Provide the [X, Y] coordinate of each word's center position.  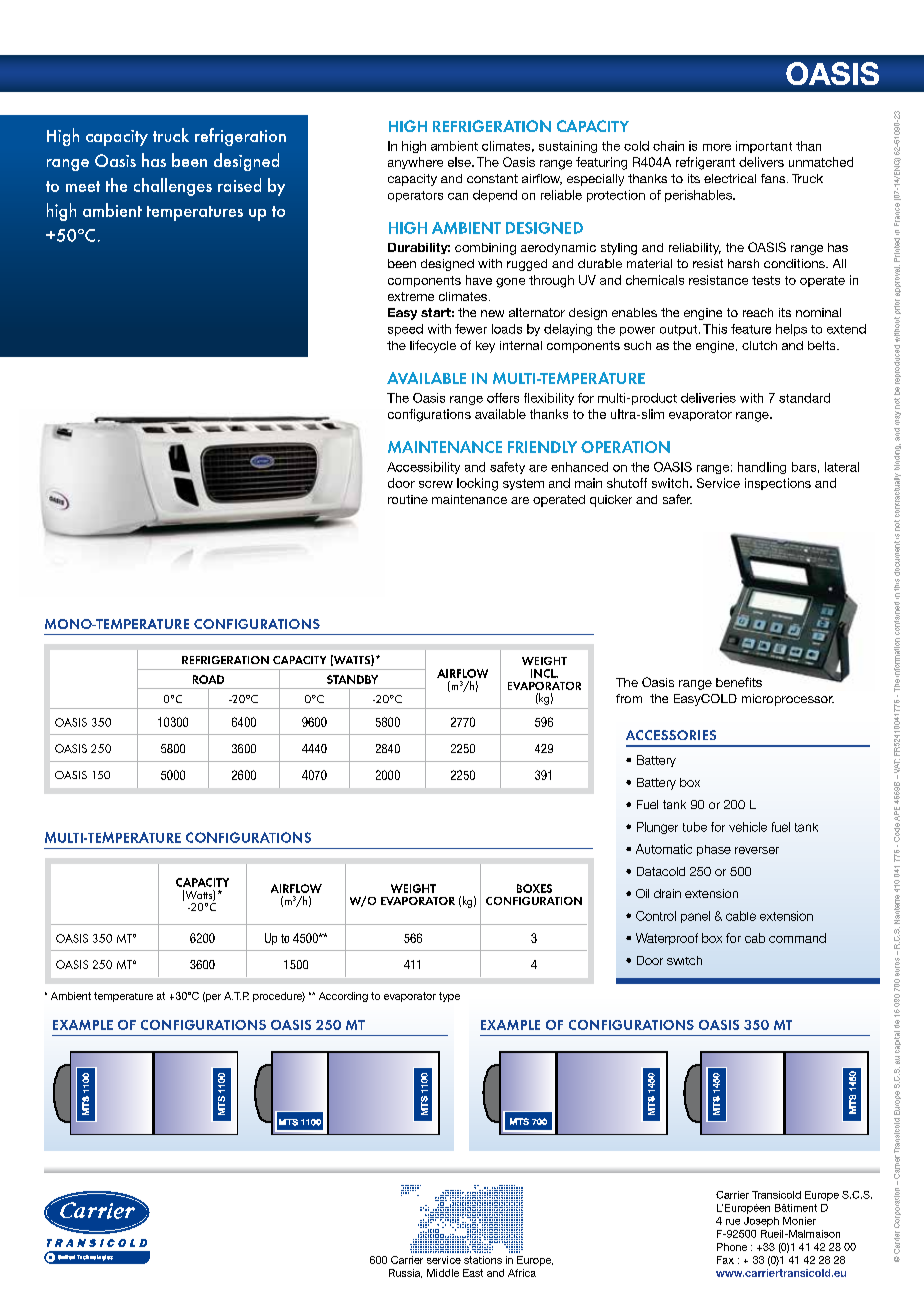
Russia [405, 1273]
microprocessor [788, 700]
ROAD [208, 679]
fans [774, 178]
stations [483, 1260]
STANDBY [352, 679]
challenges [173, 187]
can [458, 196]
